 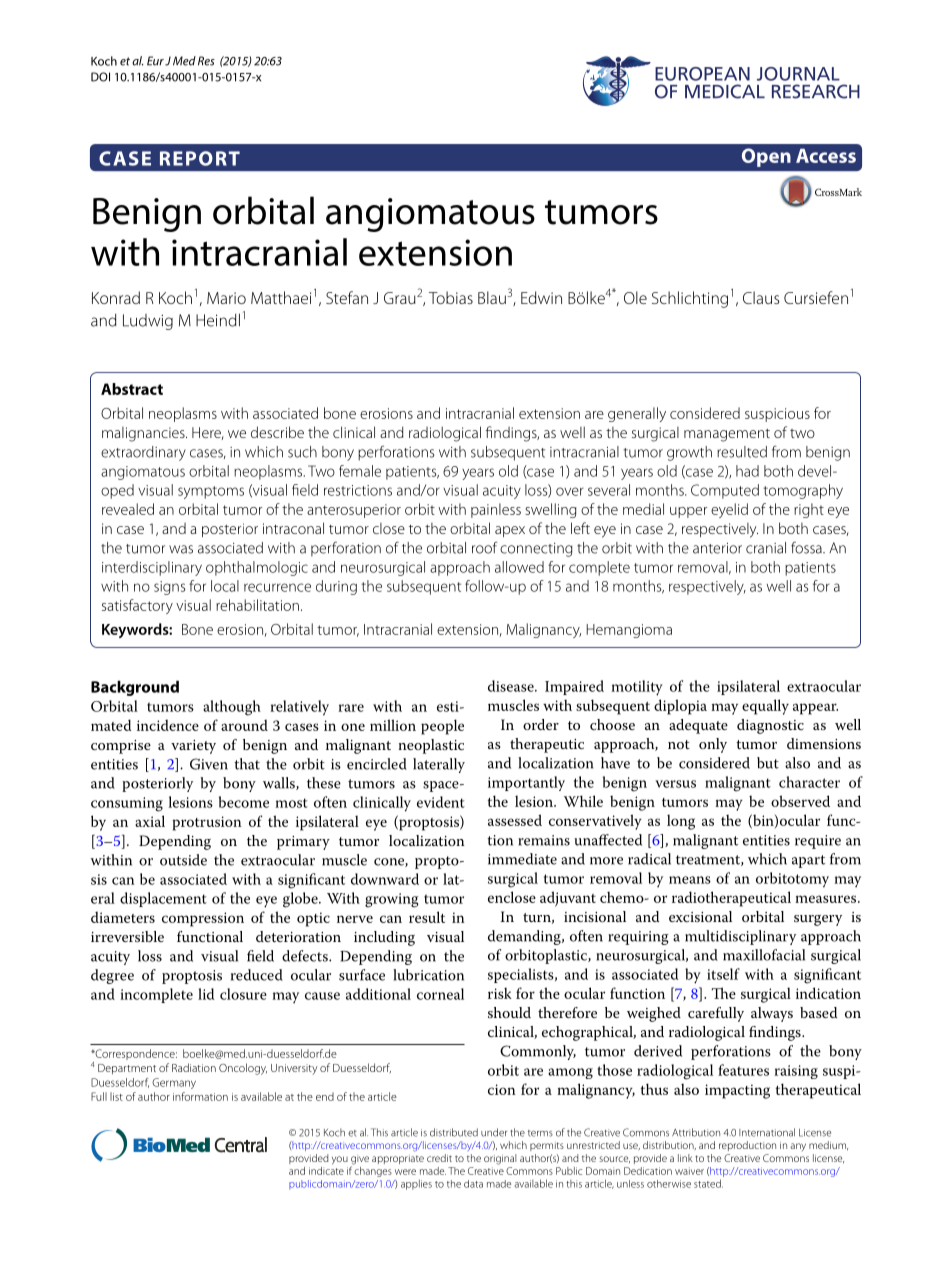 I want to click on Tobias, so click(x=451, y=297).
